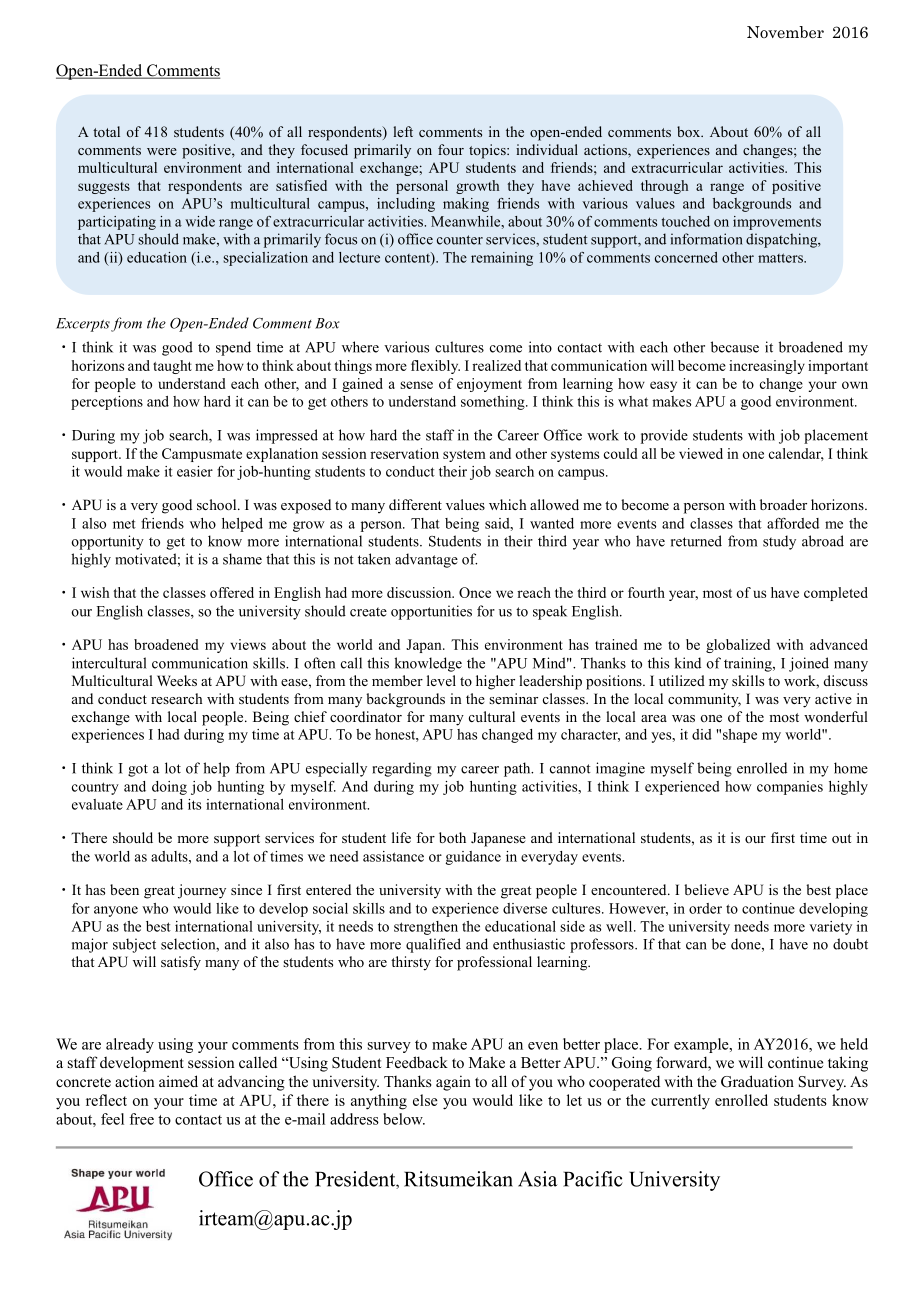  I want to click on total, so click(106, 131).
